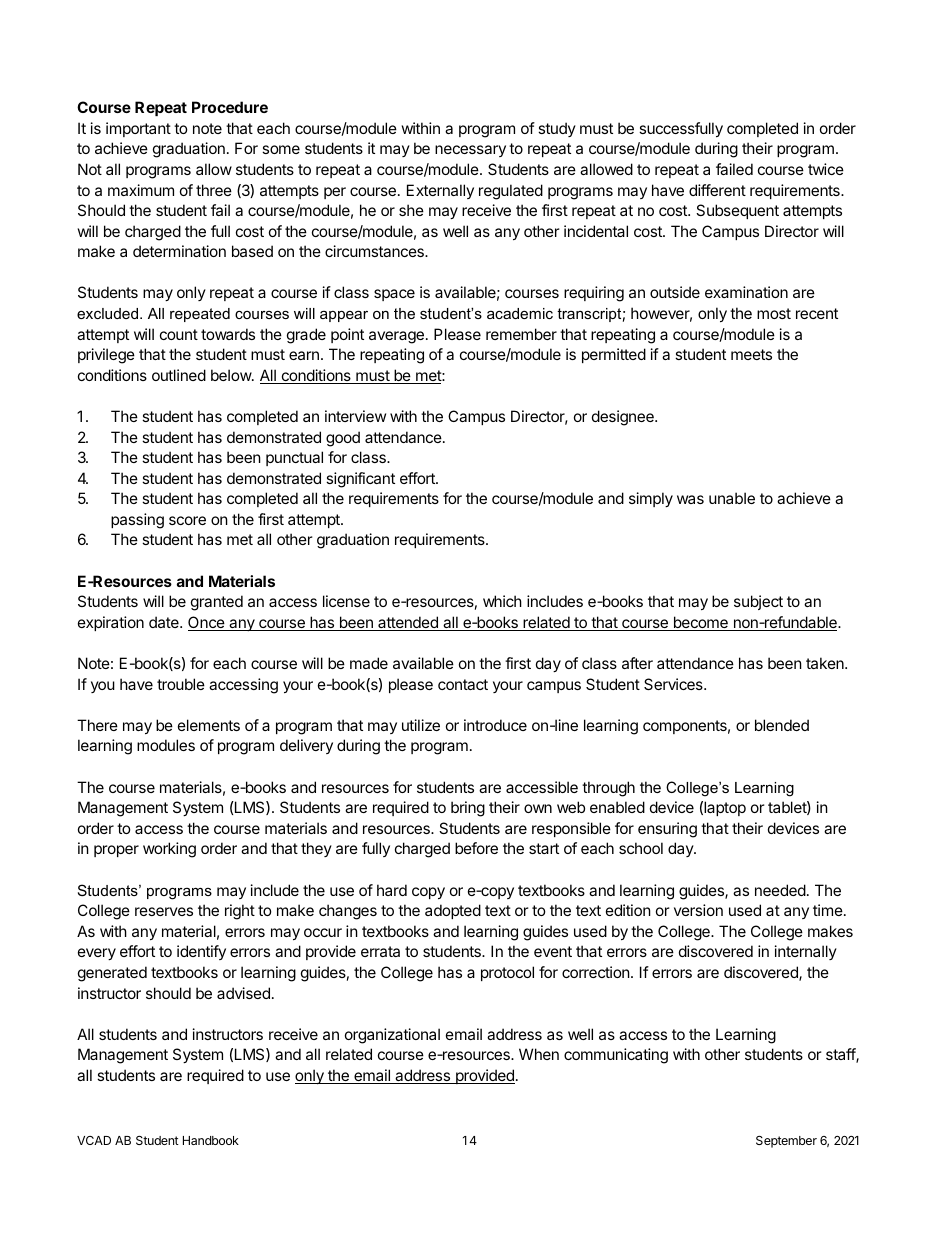 Image resolution: width=952 pixels, height=1233 pixels. What do you see at coordinates (732, 498) in the screenshot?
I see `unable` at bounding box center [732, 498].
